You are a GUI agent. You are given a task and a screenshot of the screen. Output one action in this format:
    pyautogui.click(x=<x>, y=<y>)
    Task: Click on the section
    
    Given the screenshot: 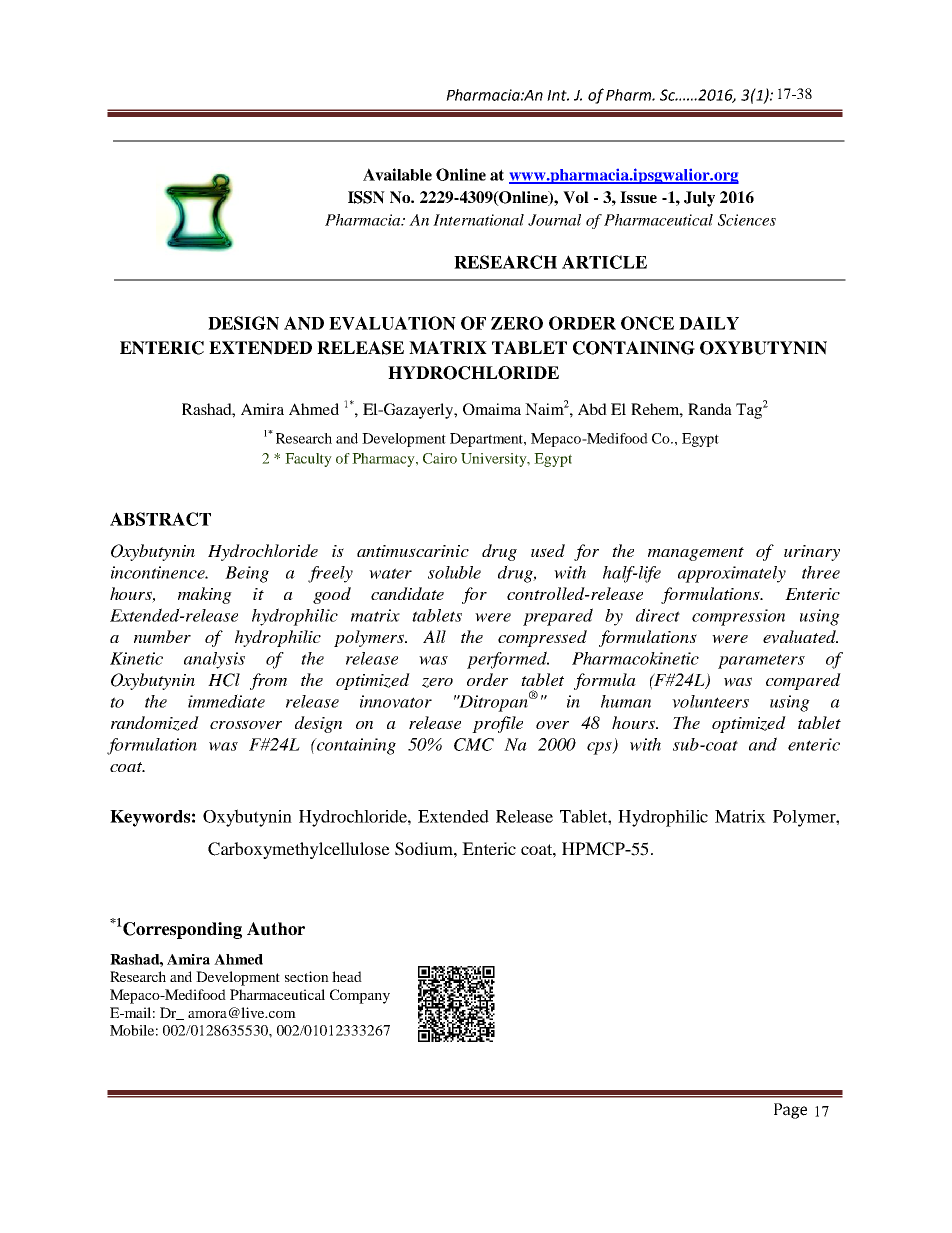 What is the action you would take?
    pyautogui.click(x=307, y=976)
